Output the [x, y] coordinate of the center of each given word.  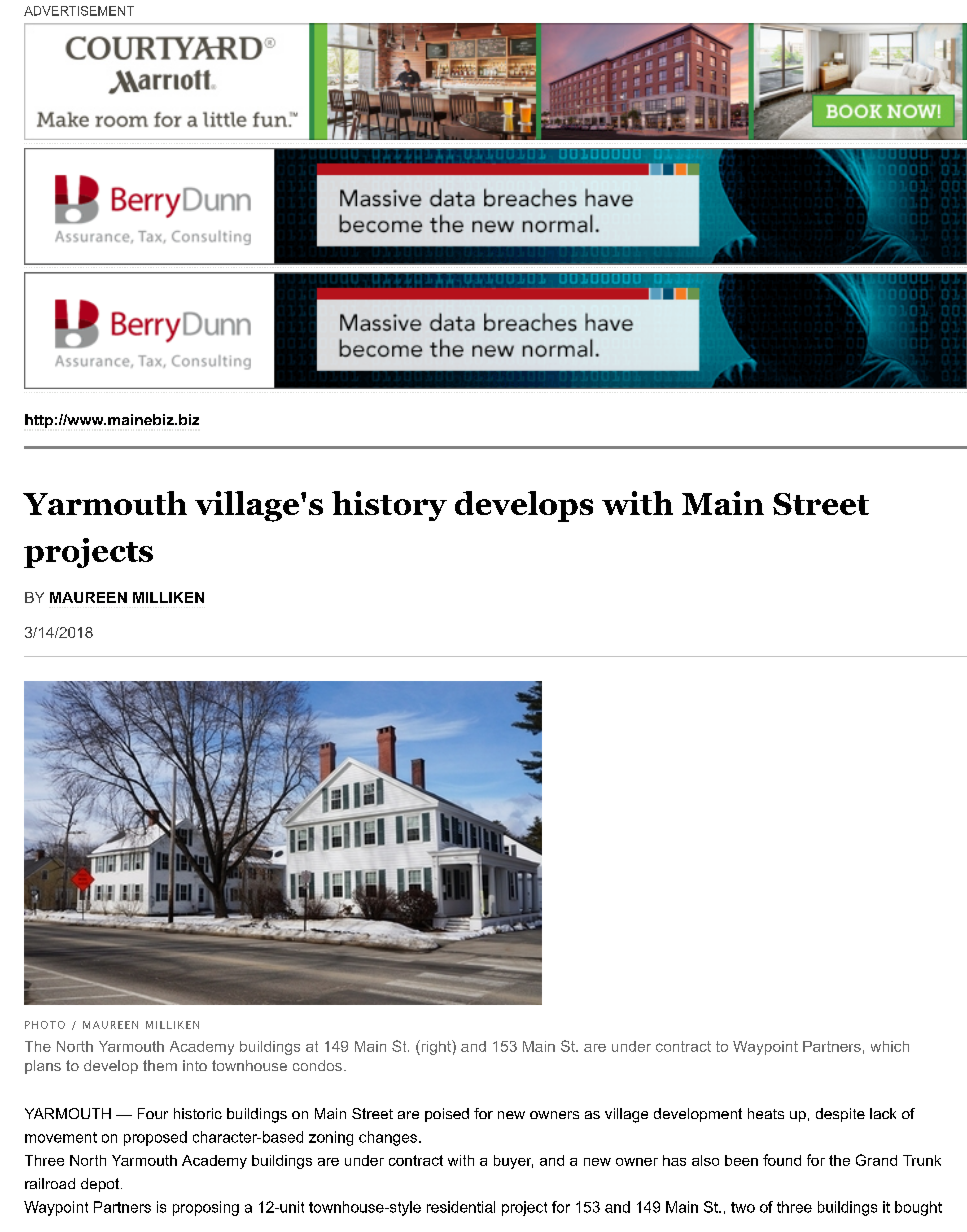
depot [101, 1185]
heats [766, 1113]
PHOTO [45, 1025]
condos [317, 1065]
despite [840, 1115]
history [389, 506]
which [890, 1046]
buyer [513, 1162]
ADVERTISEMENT [79, 11]
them [160, 1065]
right [436, 1047]
